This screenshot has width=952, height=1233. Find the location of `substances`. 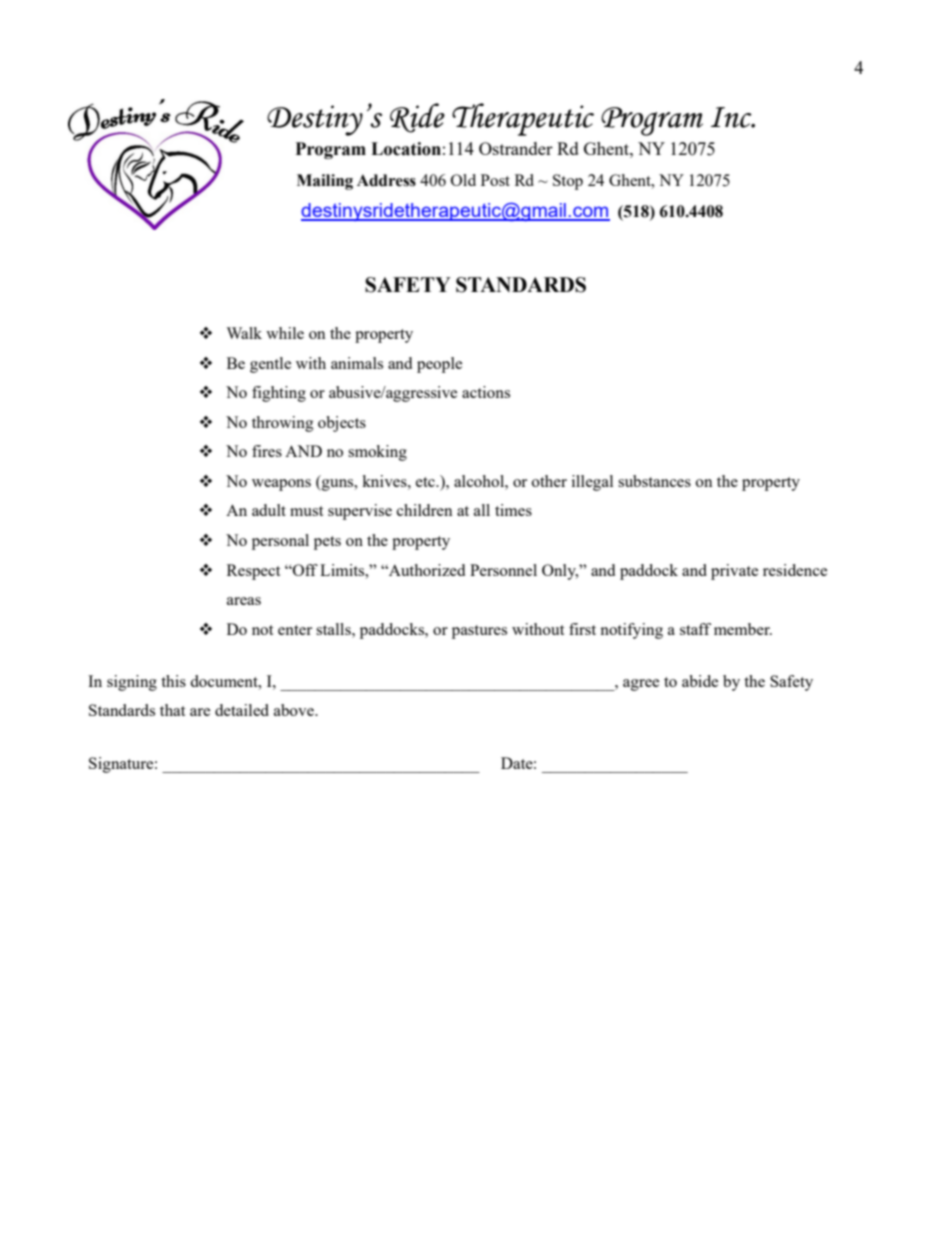

substances is located at coordinates (654, 481).
